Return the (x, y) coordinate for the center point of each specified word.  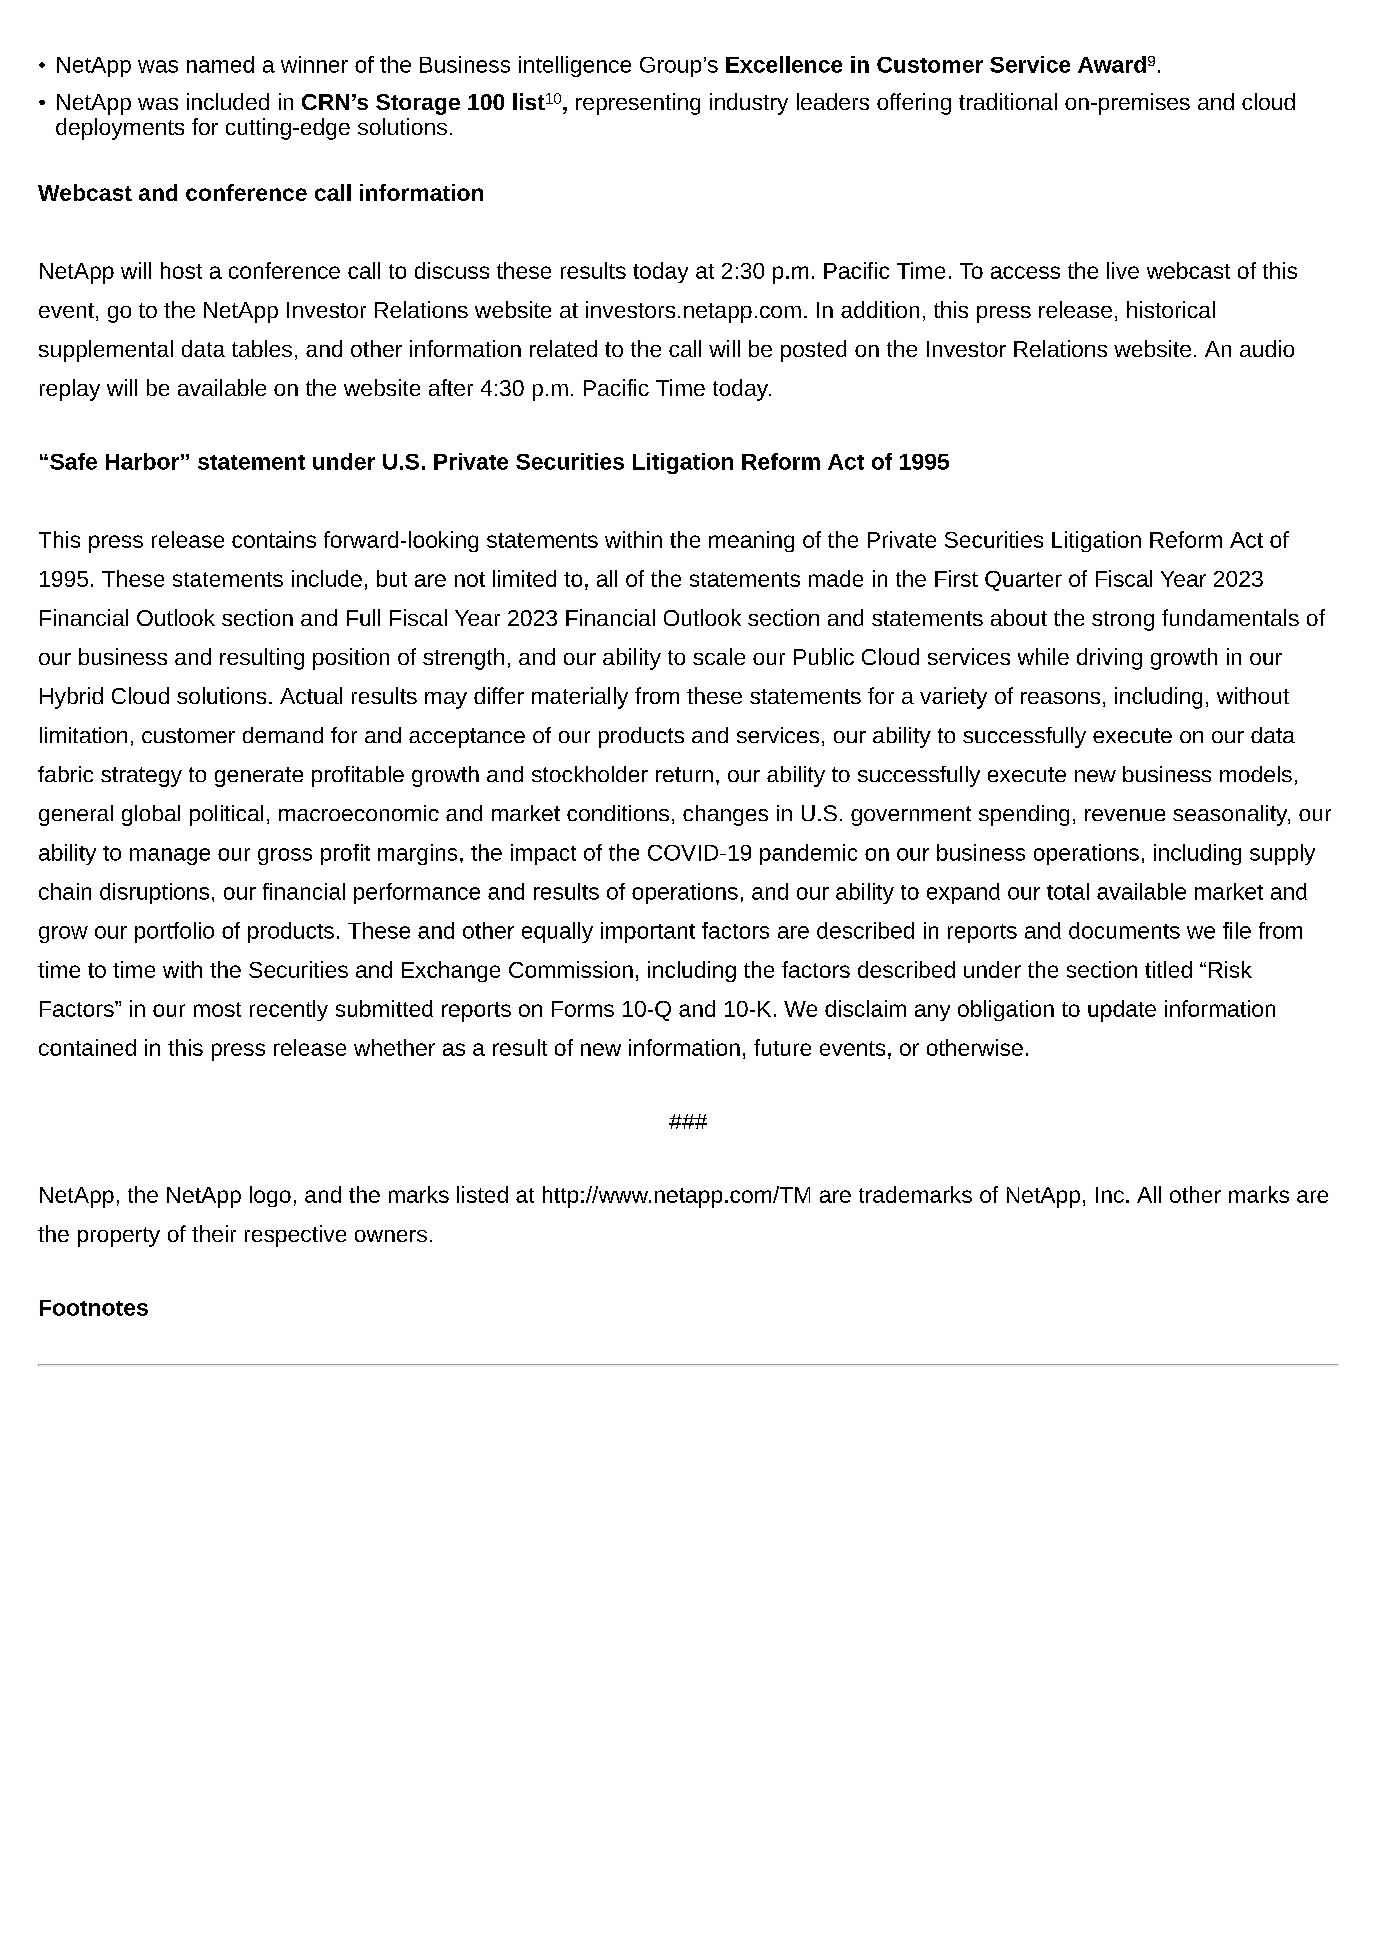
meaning (751, 541)
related (563, 348)
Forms (583, 1009)
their (214, 1233)
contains (274, 539)
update (1122, 1011)
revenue (1125, 815)
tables (262, 348)
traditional (1008, 101)
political (226, 815)
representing (638, 104)
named (220, 64)
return (684, 774)
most (217, 1009)
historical (1171, 309)
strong (1123, 621)
